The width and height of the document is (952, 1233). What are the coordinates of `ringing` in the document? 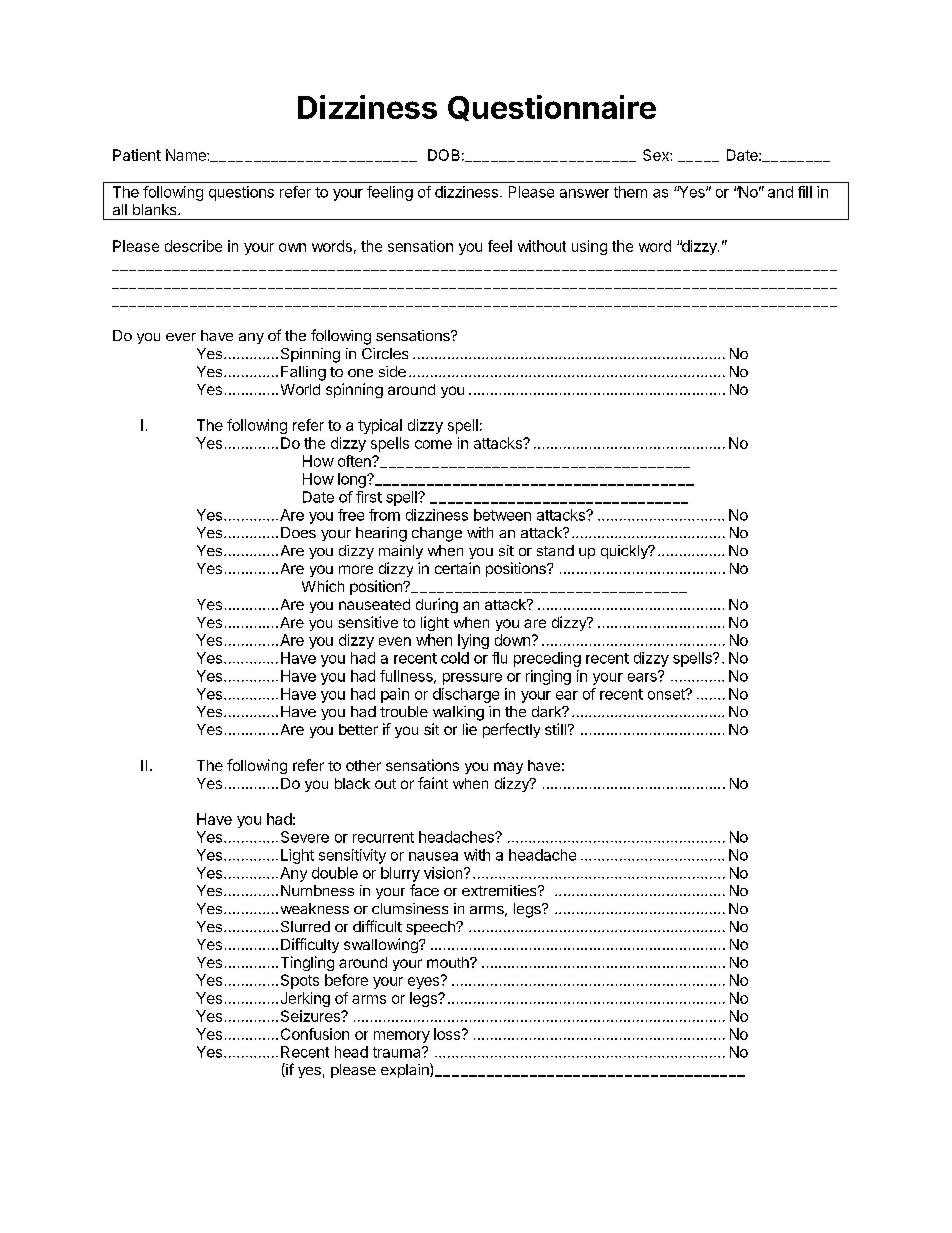 It's located at (548, 677).
